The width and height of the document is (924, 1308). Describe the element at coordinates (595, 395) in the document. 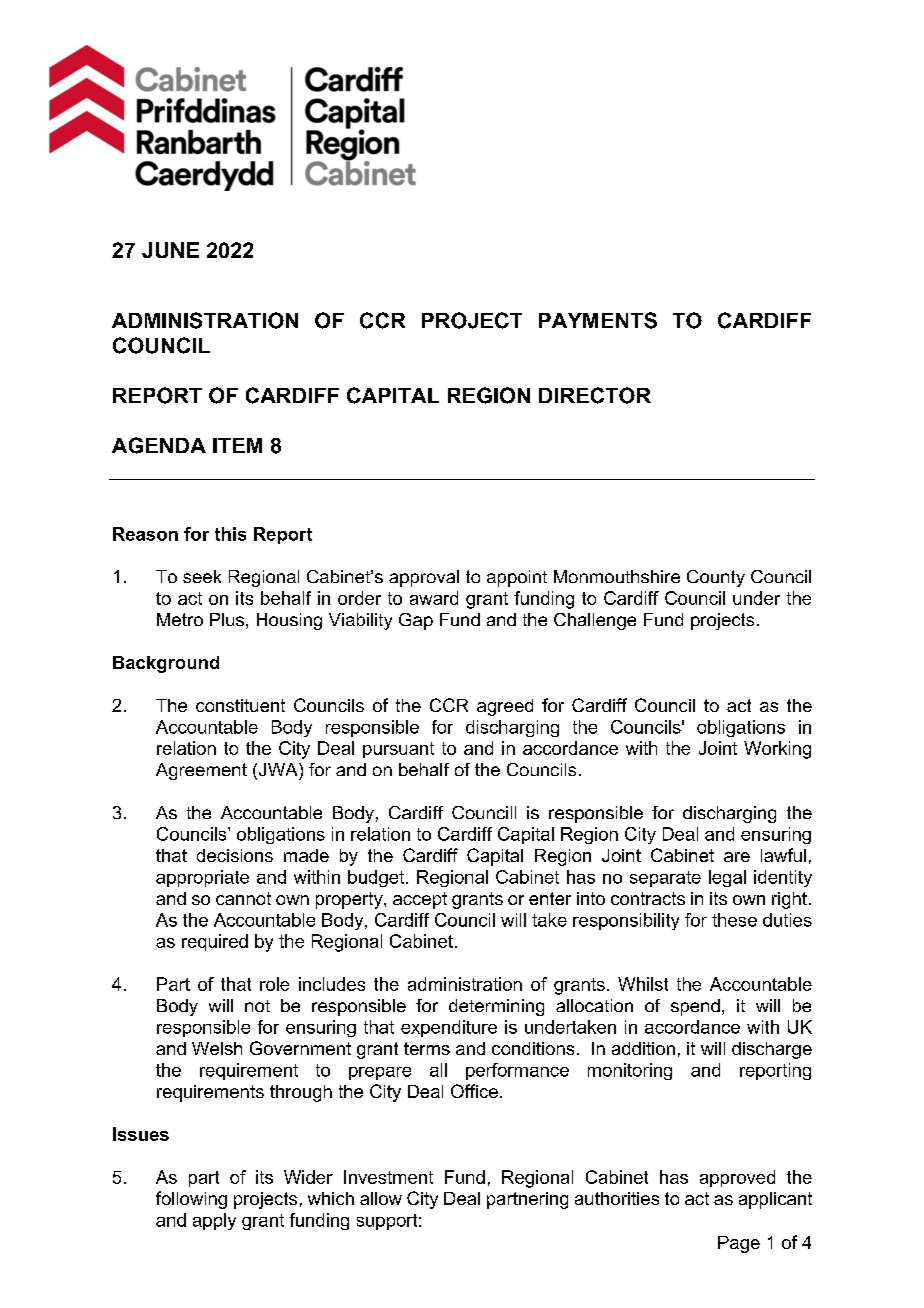

I see `DIRECTOR` at that location.
